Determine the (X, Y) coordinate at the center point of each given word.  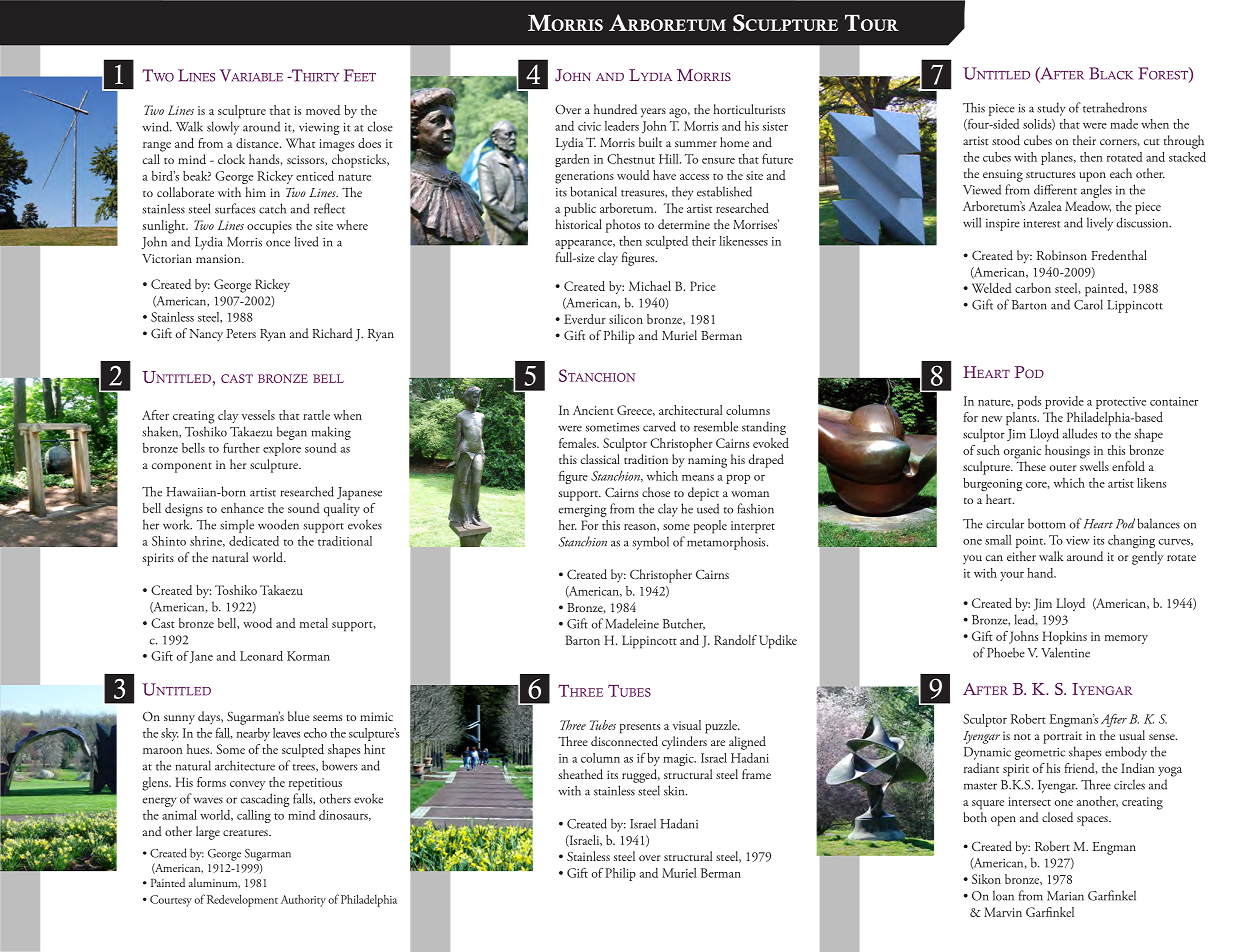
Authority (303, 900)
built (650, 142)
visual (687, 725)
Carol (1088, 304)
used (708, 508)
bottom (1047, 523)
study (1051, 109)
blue (299, 716)
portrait (1062, 737)
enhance (242, 508)
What (300, 143)
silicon (626, 319)
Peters (241, 333)
